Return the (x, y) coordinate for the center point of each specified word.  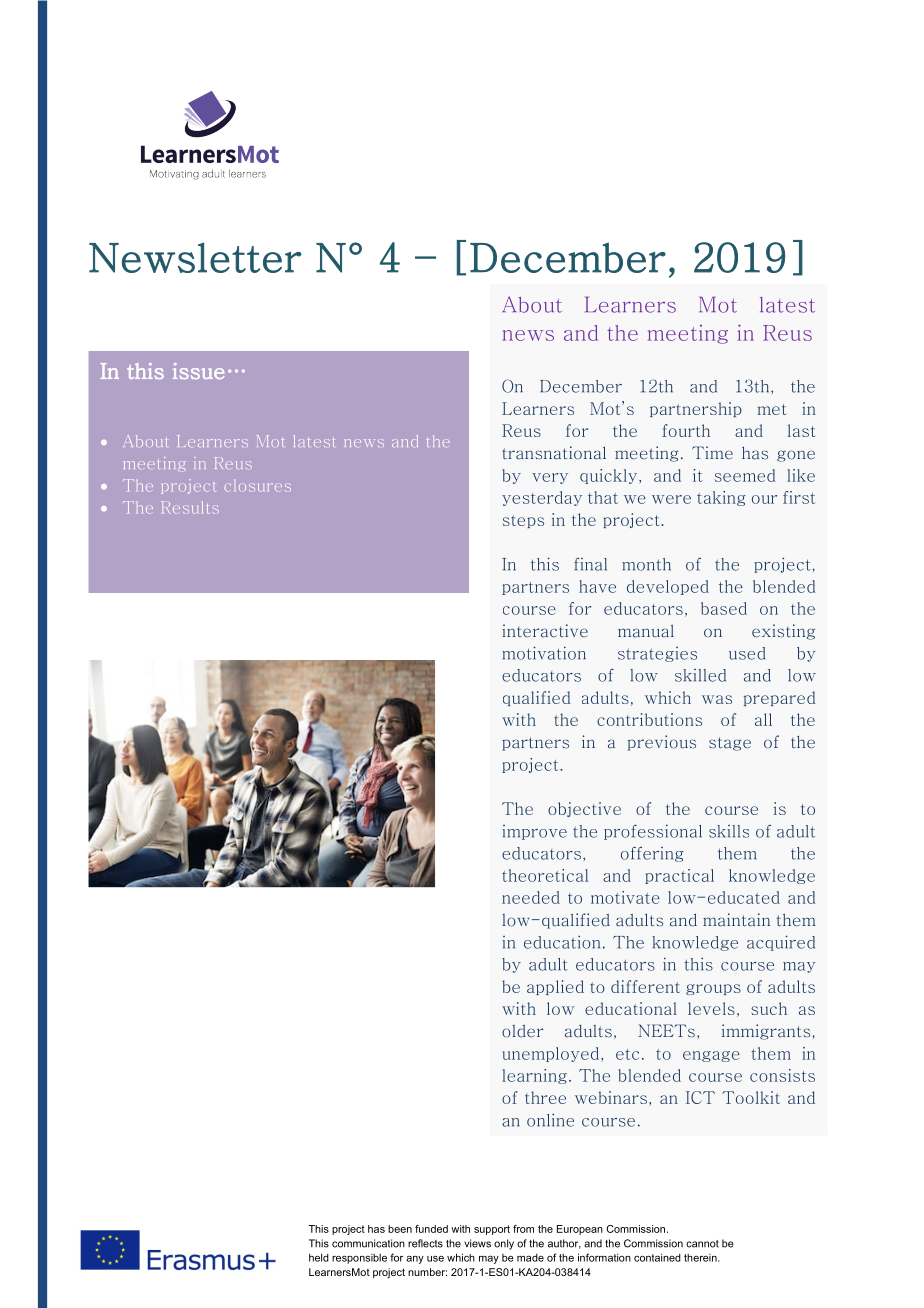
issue (199, 371)
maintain (736, 920)
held (319, 1258)
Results (190, 507)
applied (555, 987)
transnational (554, 453)
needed (531, 897)
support (492, 1230)
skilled (700, 675)
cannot (702, 1244)
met (771, 409)
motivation (544, 653)
